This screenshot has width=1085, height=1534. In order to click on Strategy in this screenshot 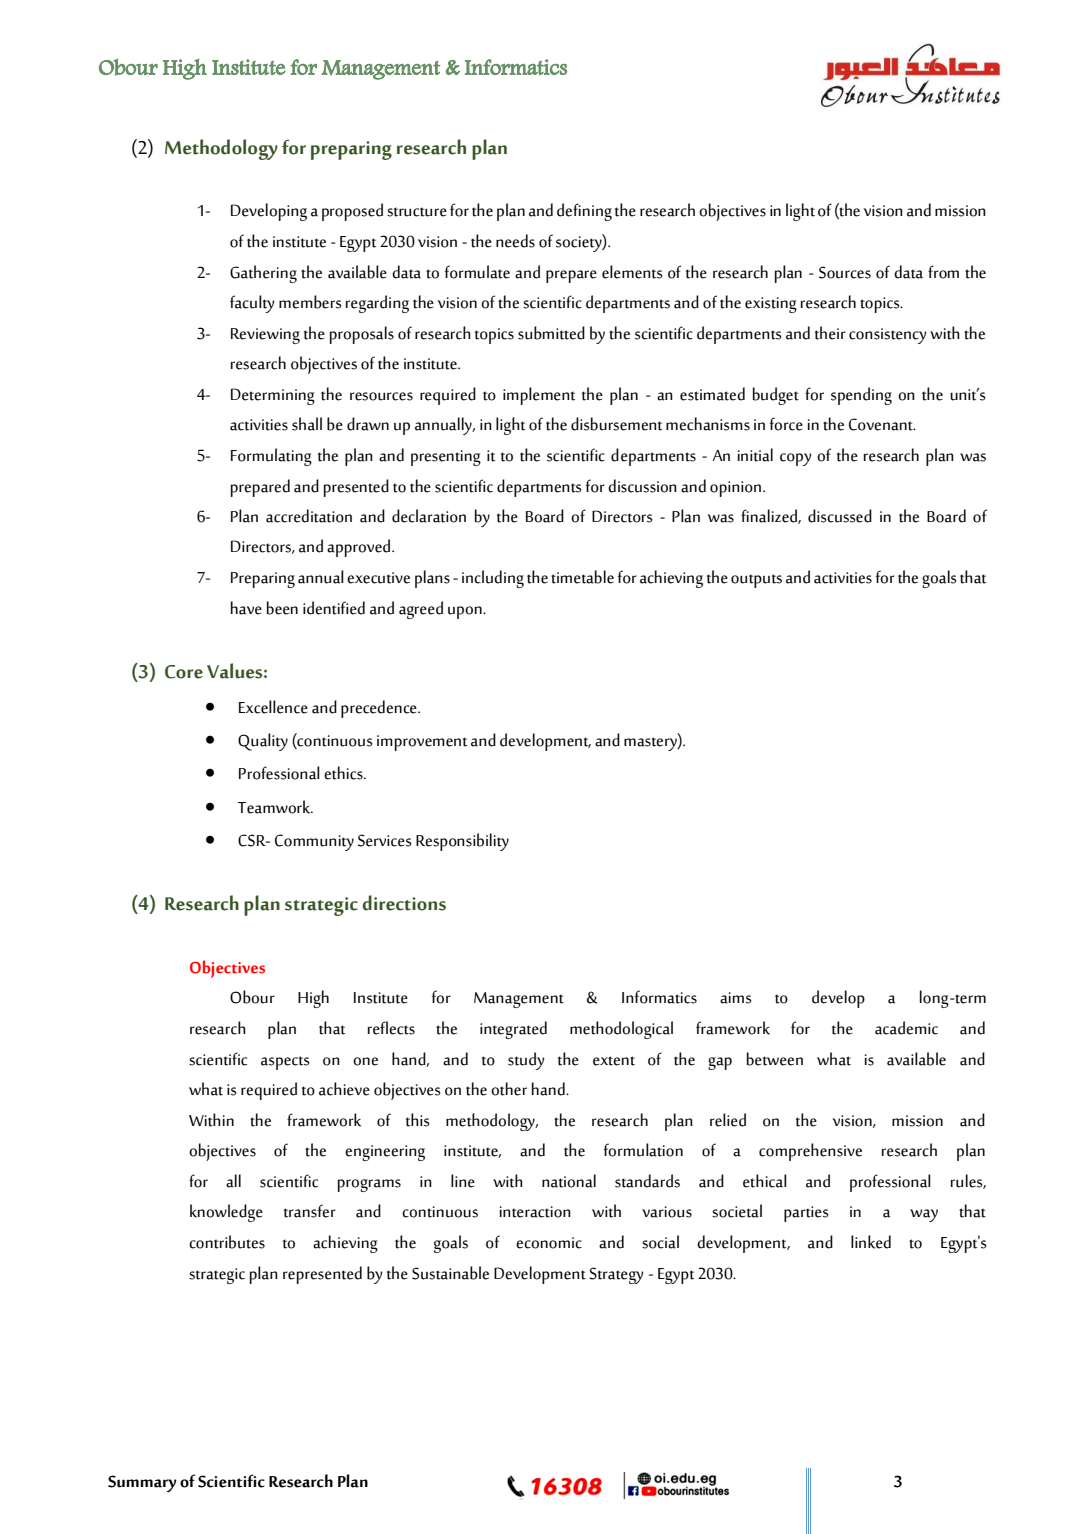, I will do `click(616, 1275)`.
